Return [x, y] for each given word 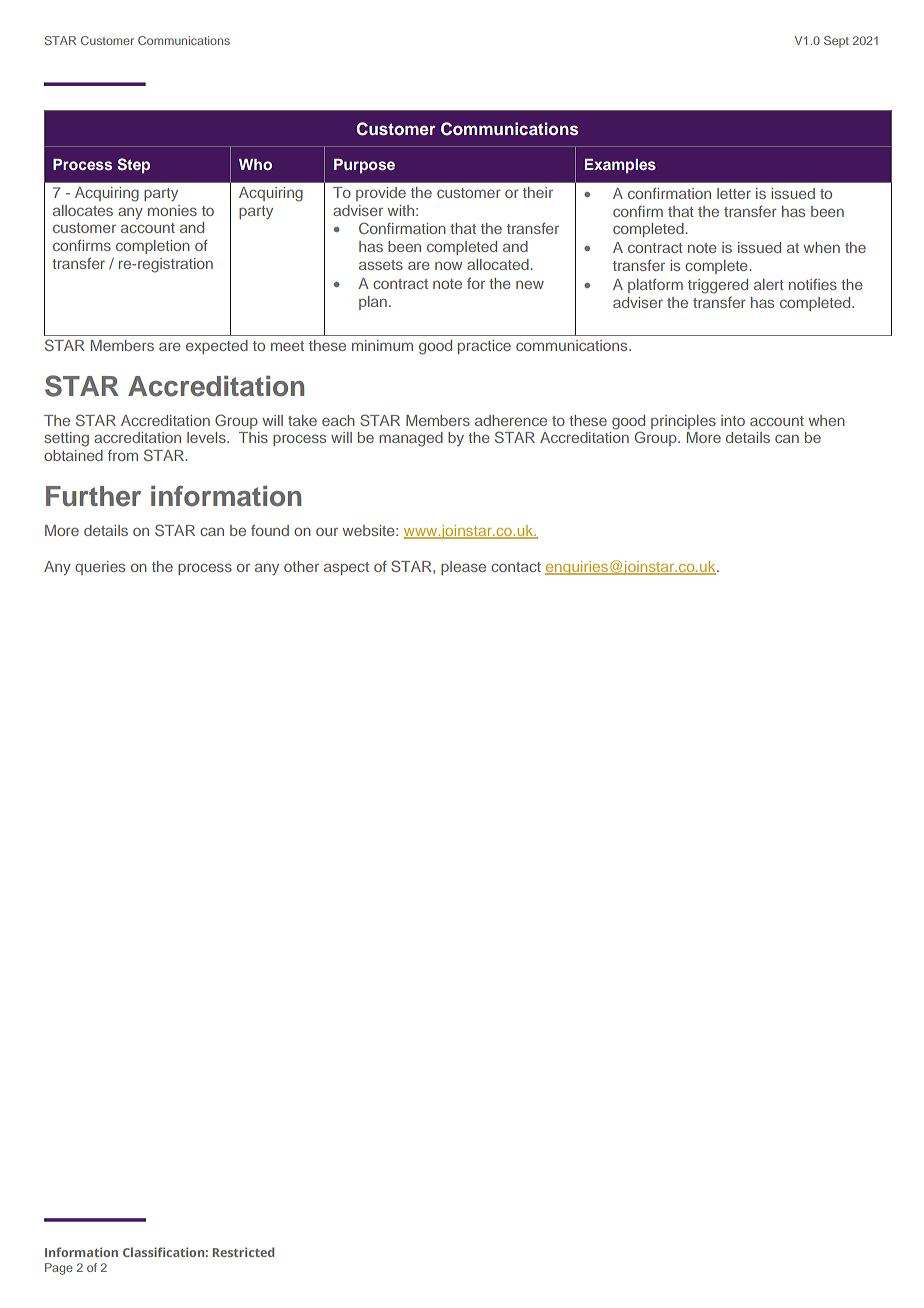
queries [100, 568]
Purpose [364, 166]
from [123, 455]
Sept [836, 42]
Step [134, 165]
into [733, 420]
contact [516, 567]
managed [411, 439]
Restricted [243, 1252]
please [463, 568]
